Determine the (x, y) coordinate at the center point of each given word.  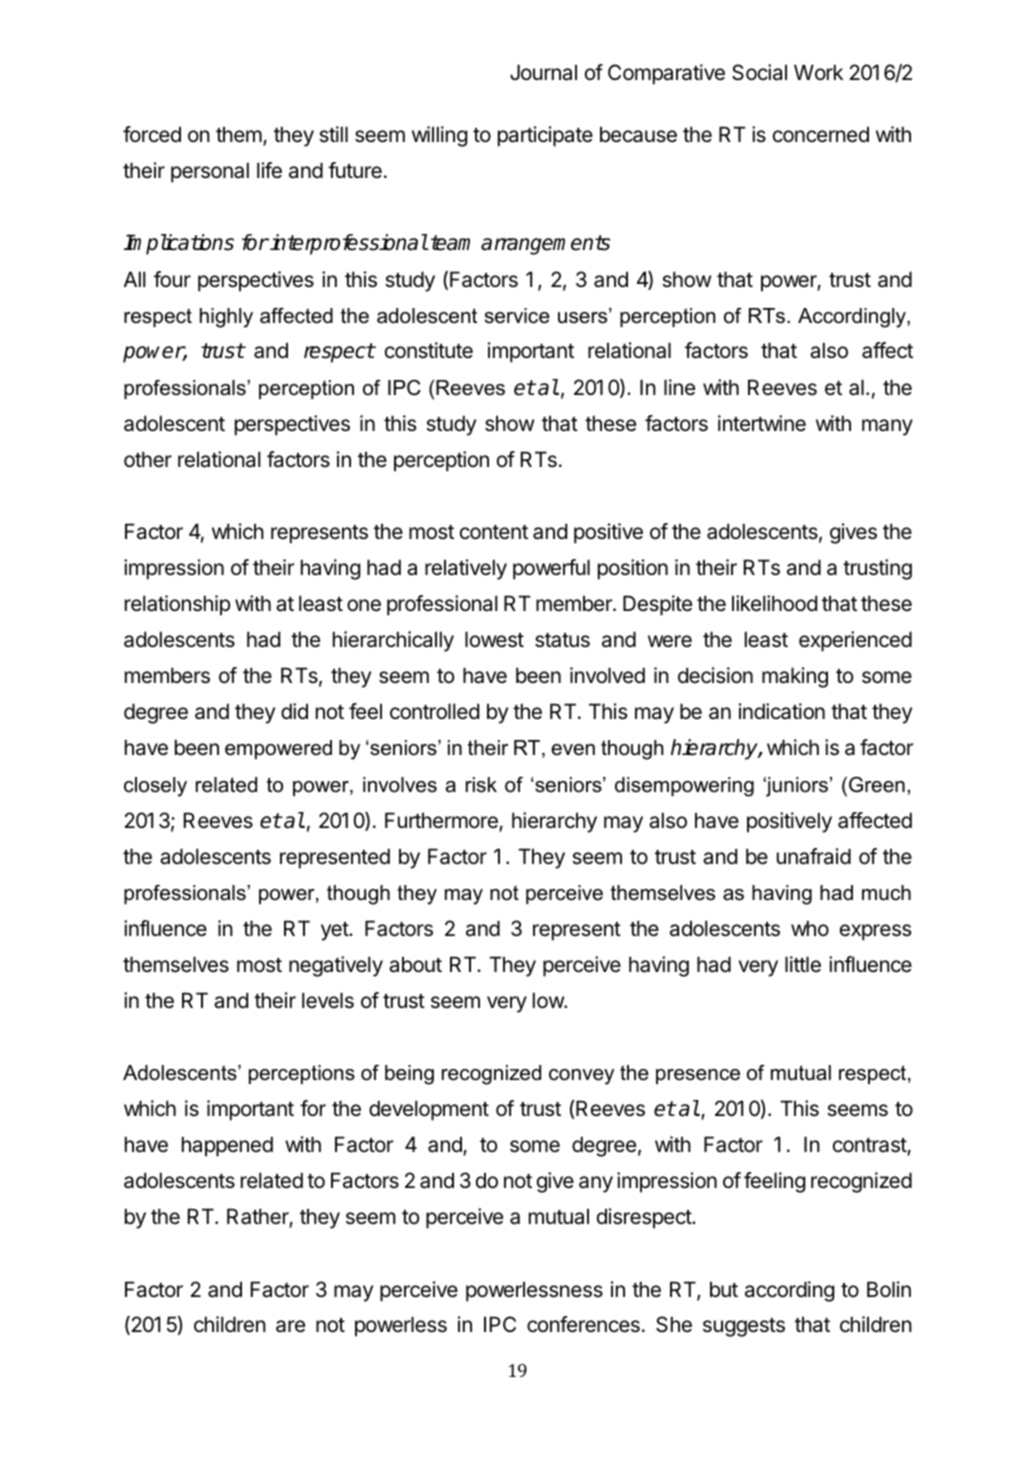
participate (545, 136)
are (290, 1326)
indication (782, 711)
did (294, 711)
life (269, 170)
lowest (494, 639)
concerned (821, 134)
